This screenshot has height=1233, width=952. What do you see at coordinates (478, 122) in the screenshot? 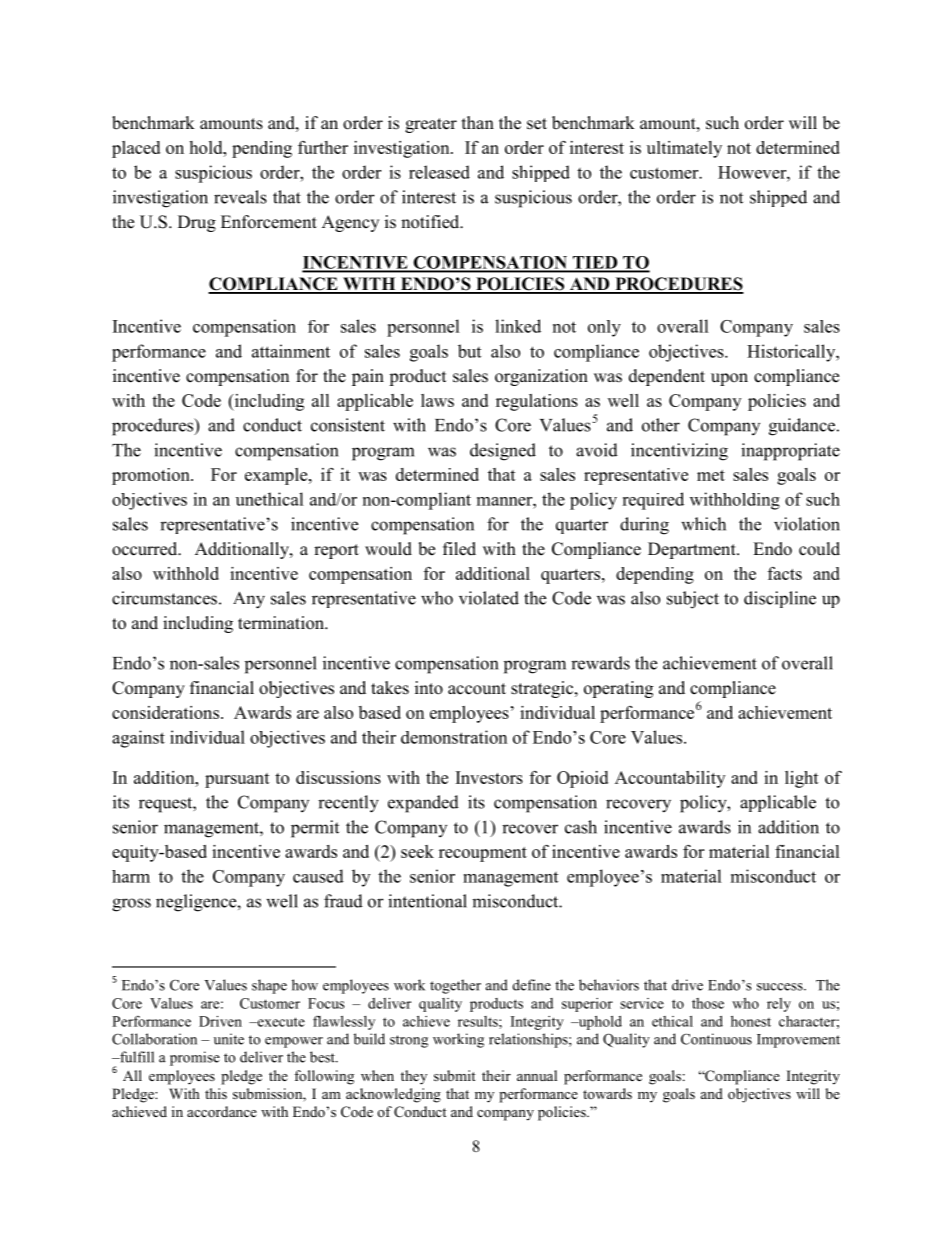
I see `than` at bounding box center [478, 122].
